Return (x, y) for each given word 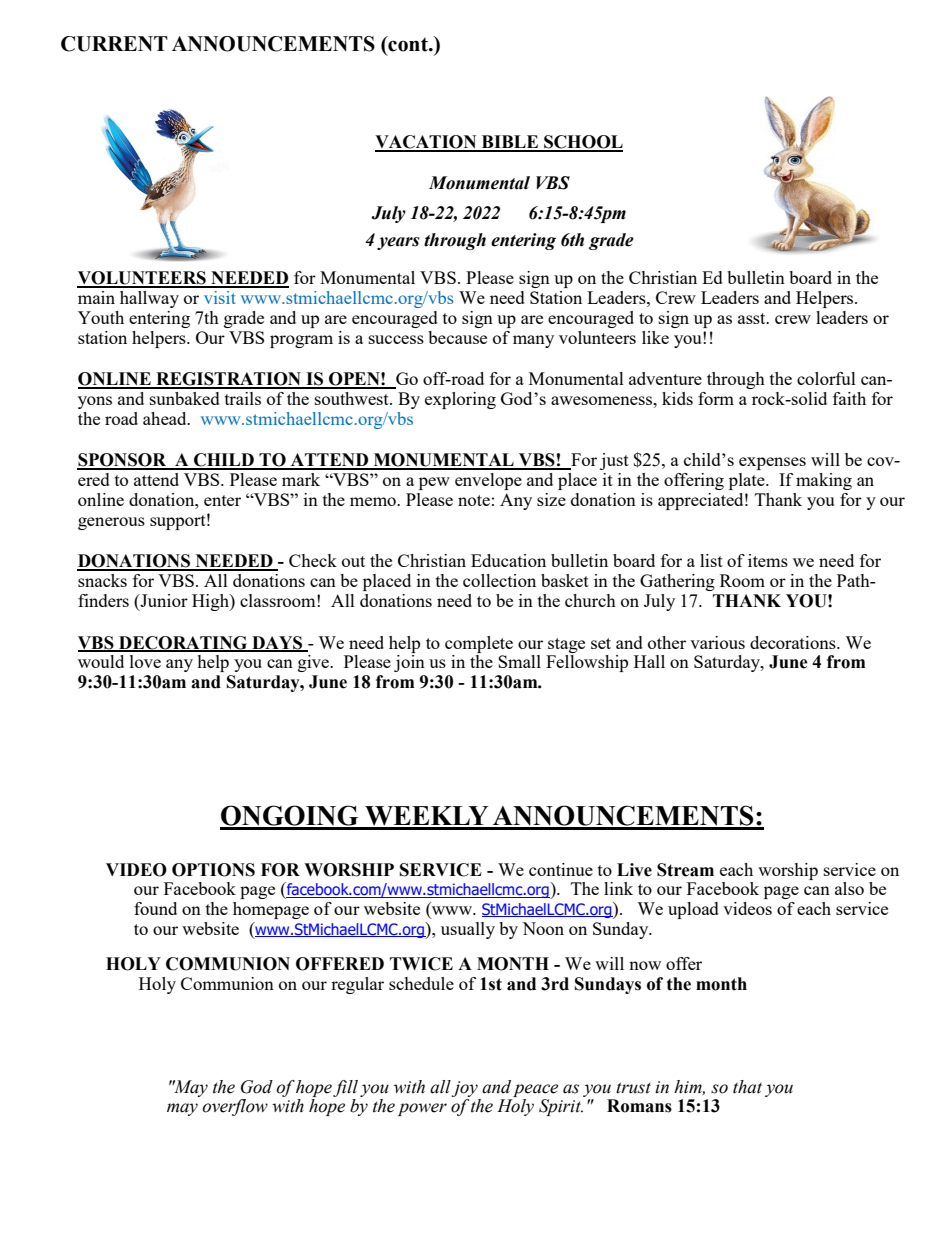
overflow (235, 1107)
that (747, 1087)
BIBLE (510, 143)
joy (465, 1089)
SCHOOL (582, 143)
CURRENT (114, 44)
